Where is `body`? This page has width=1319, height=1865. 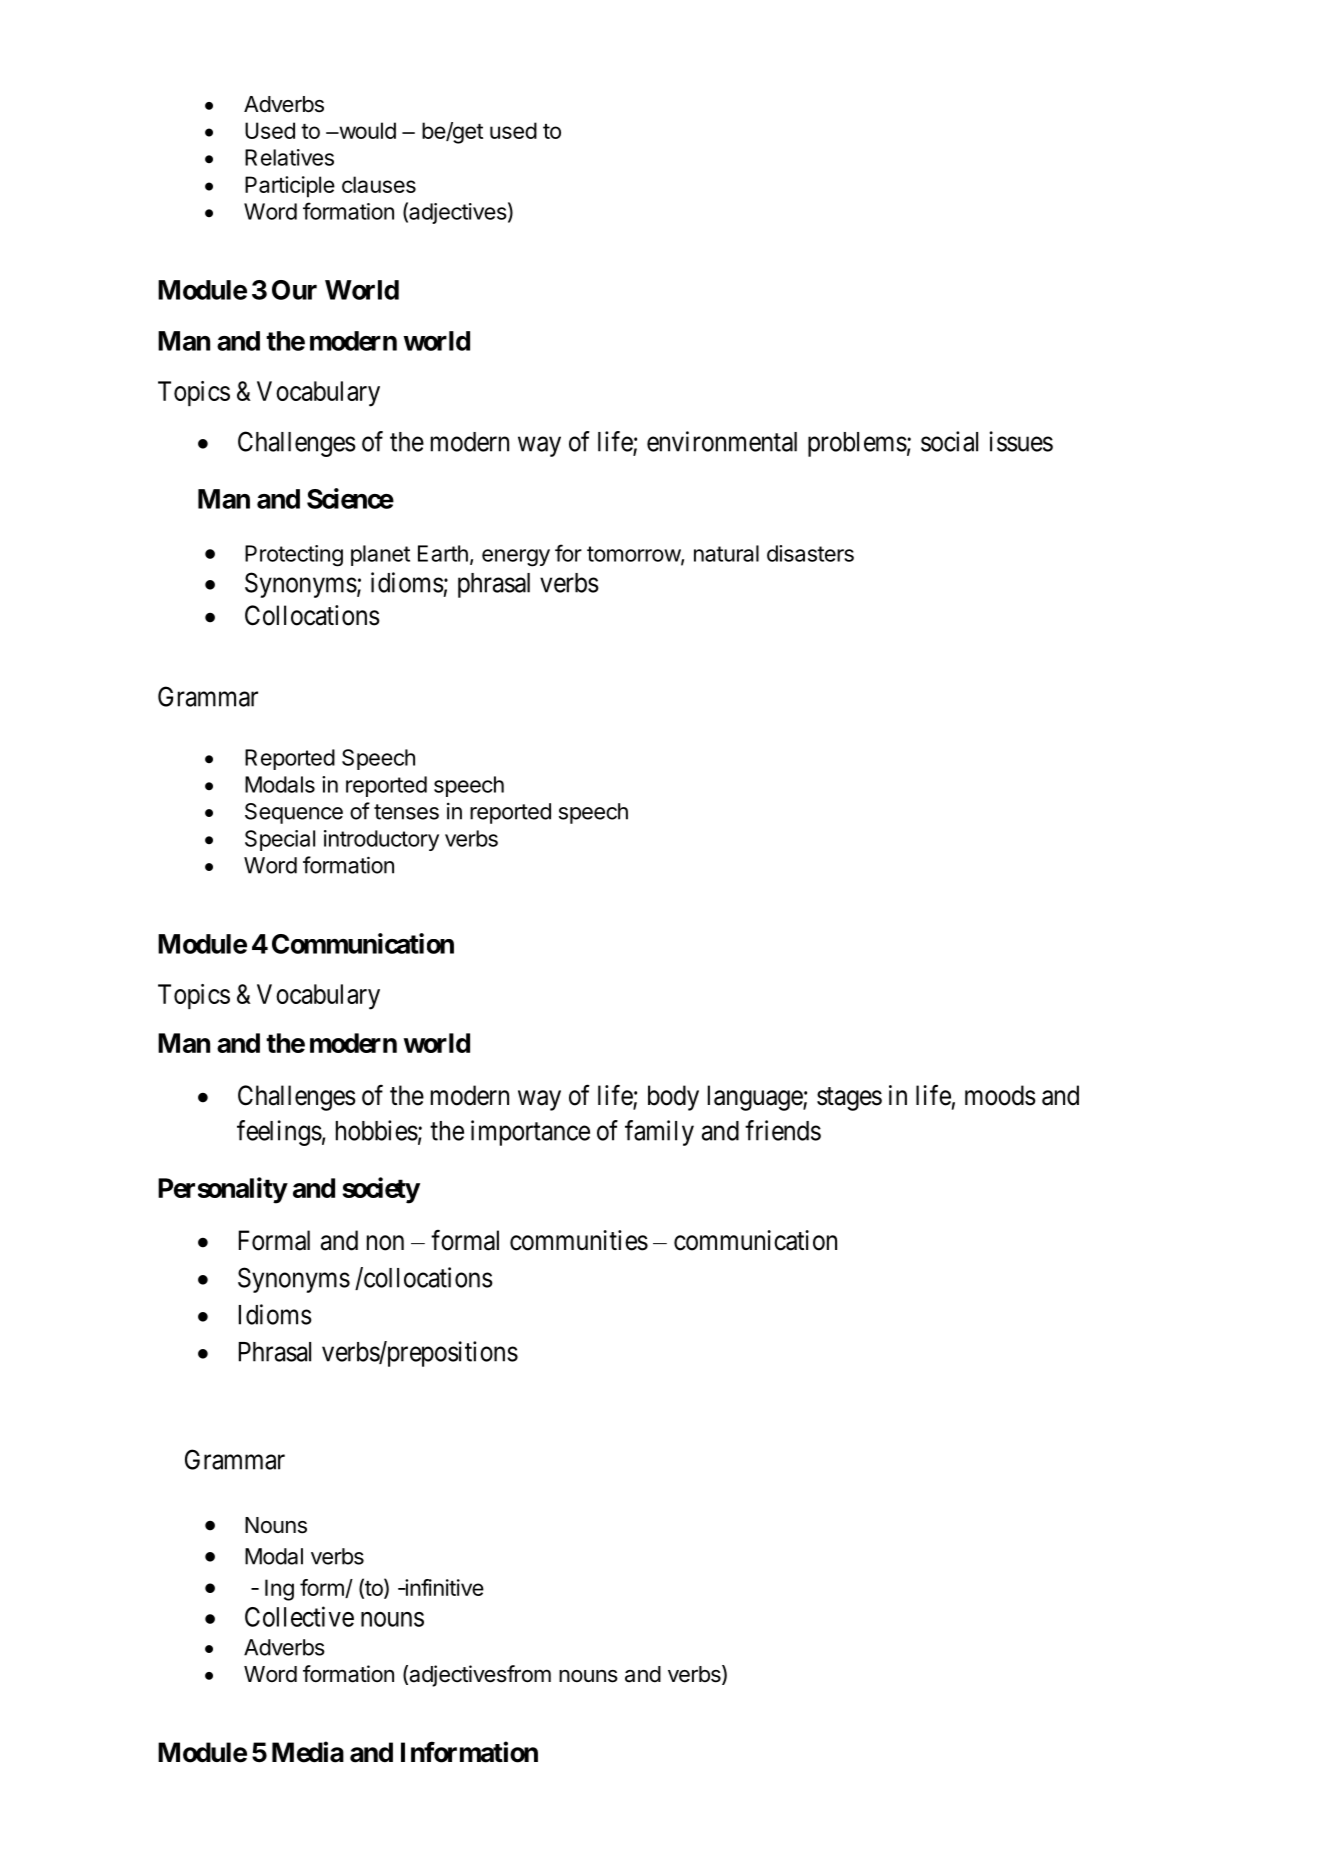 body is located at coordinates (673, 1098).
